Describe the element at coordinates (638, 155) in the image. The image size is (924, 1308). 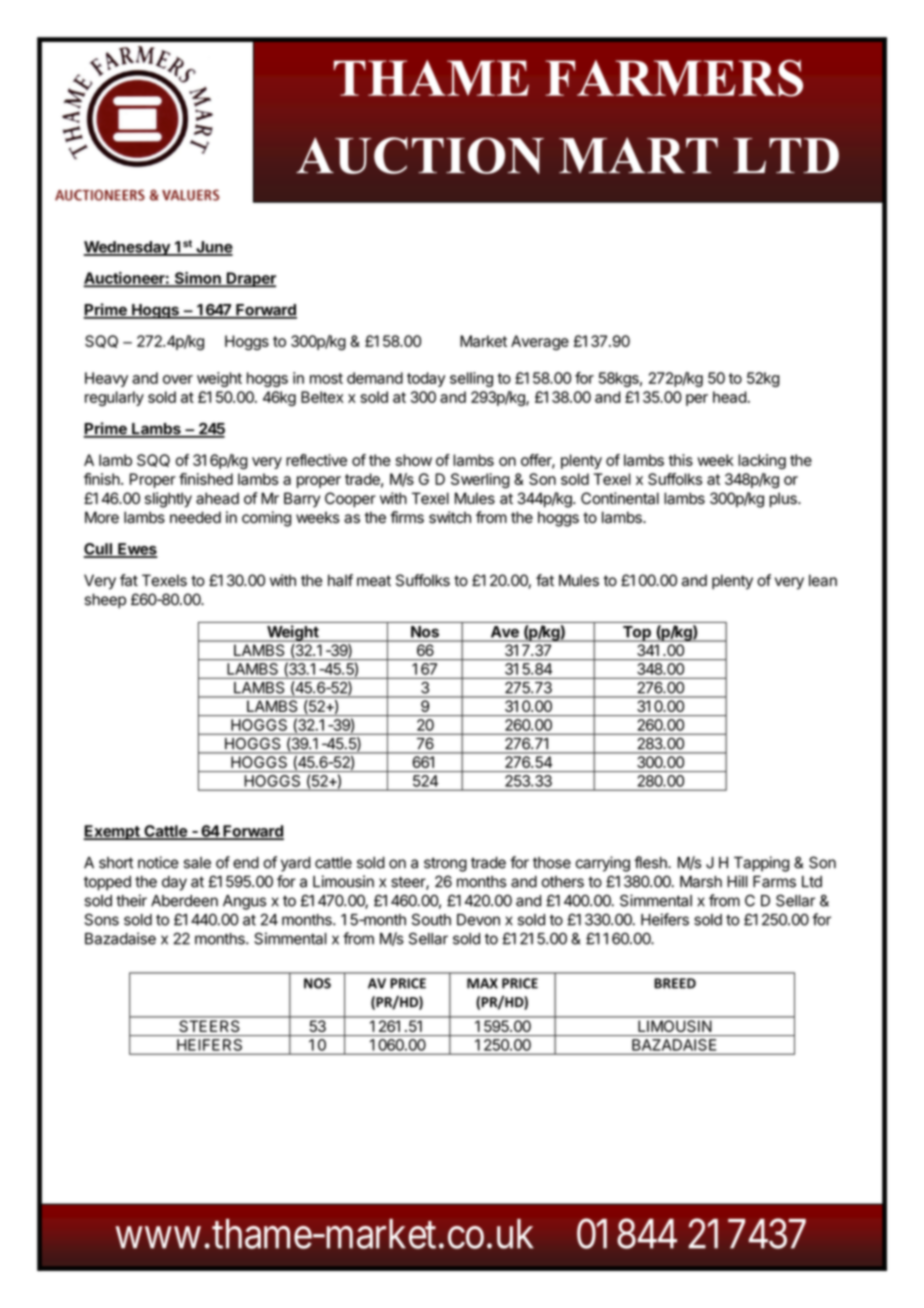
I see `MART` at that location.
